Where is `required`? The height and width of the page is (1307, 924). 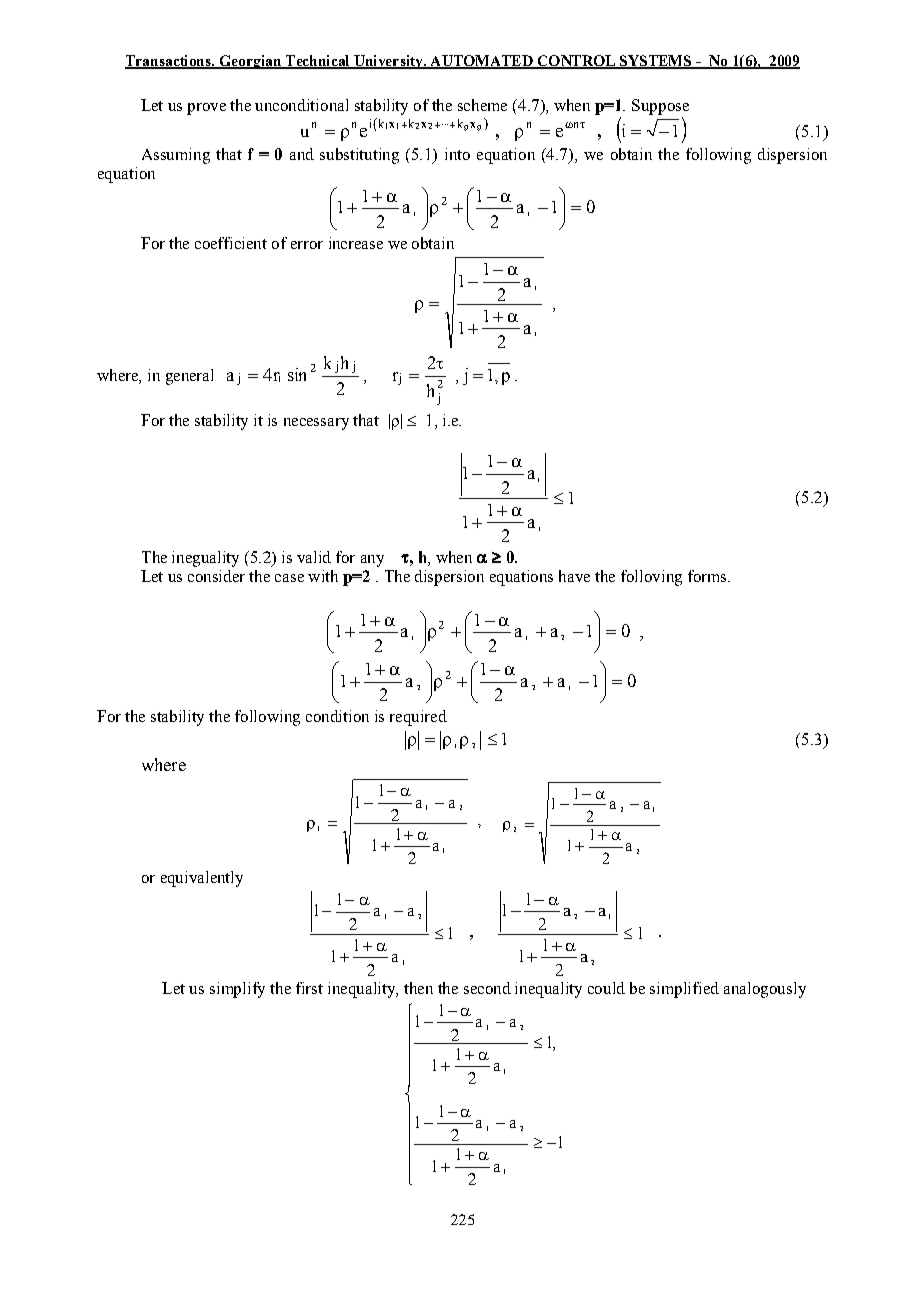 required is located at coordinates (418, 718).
